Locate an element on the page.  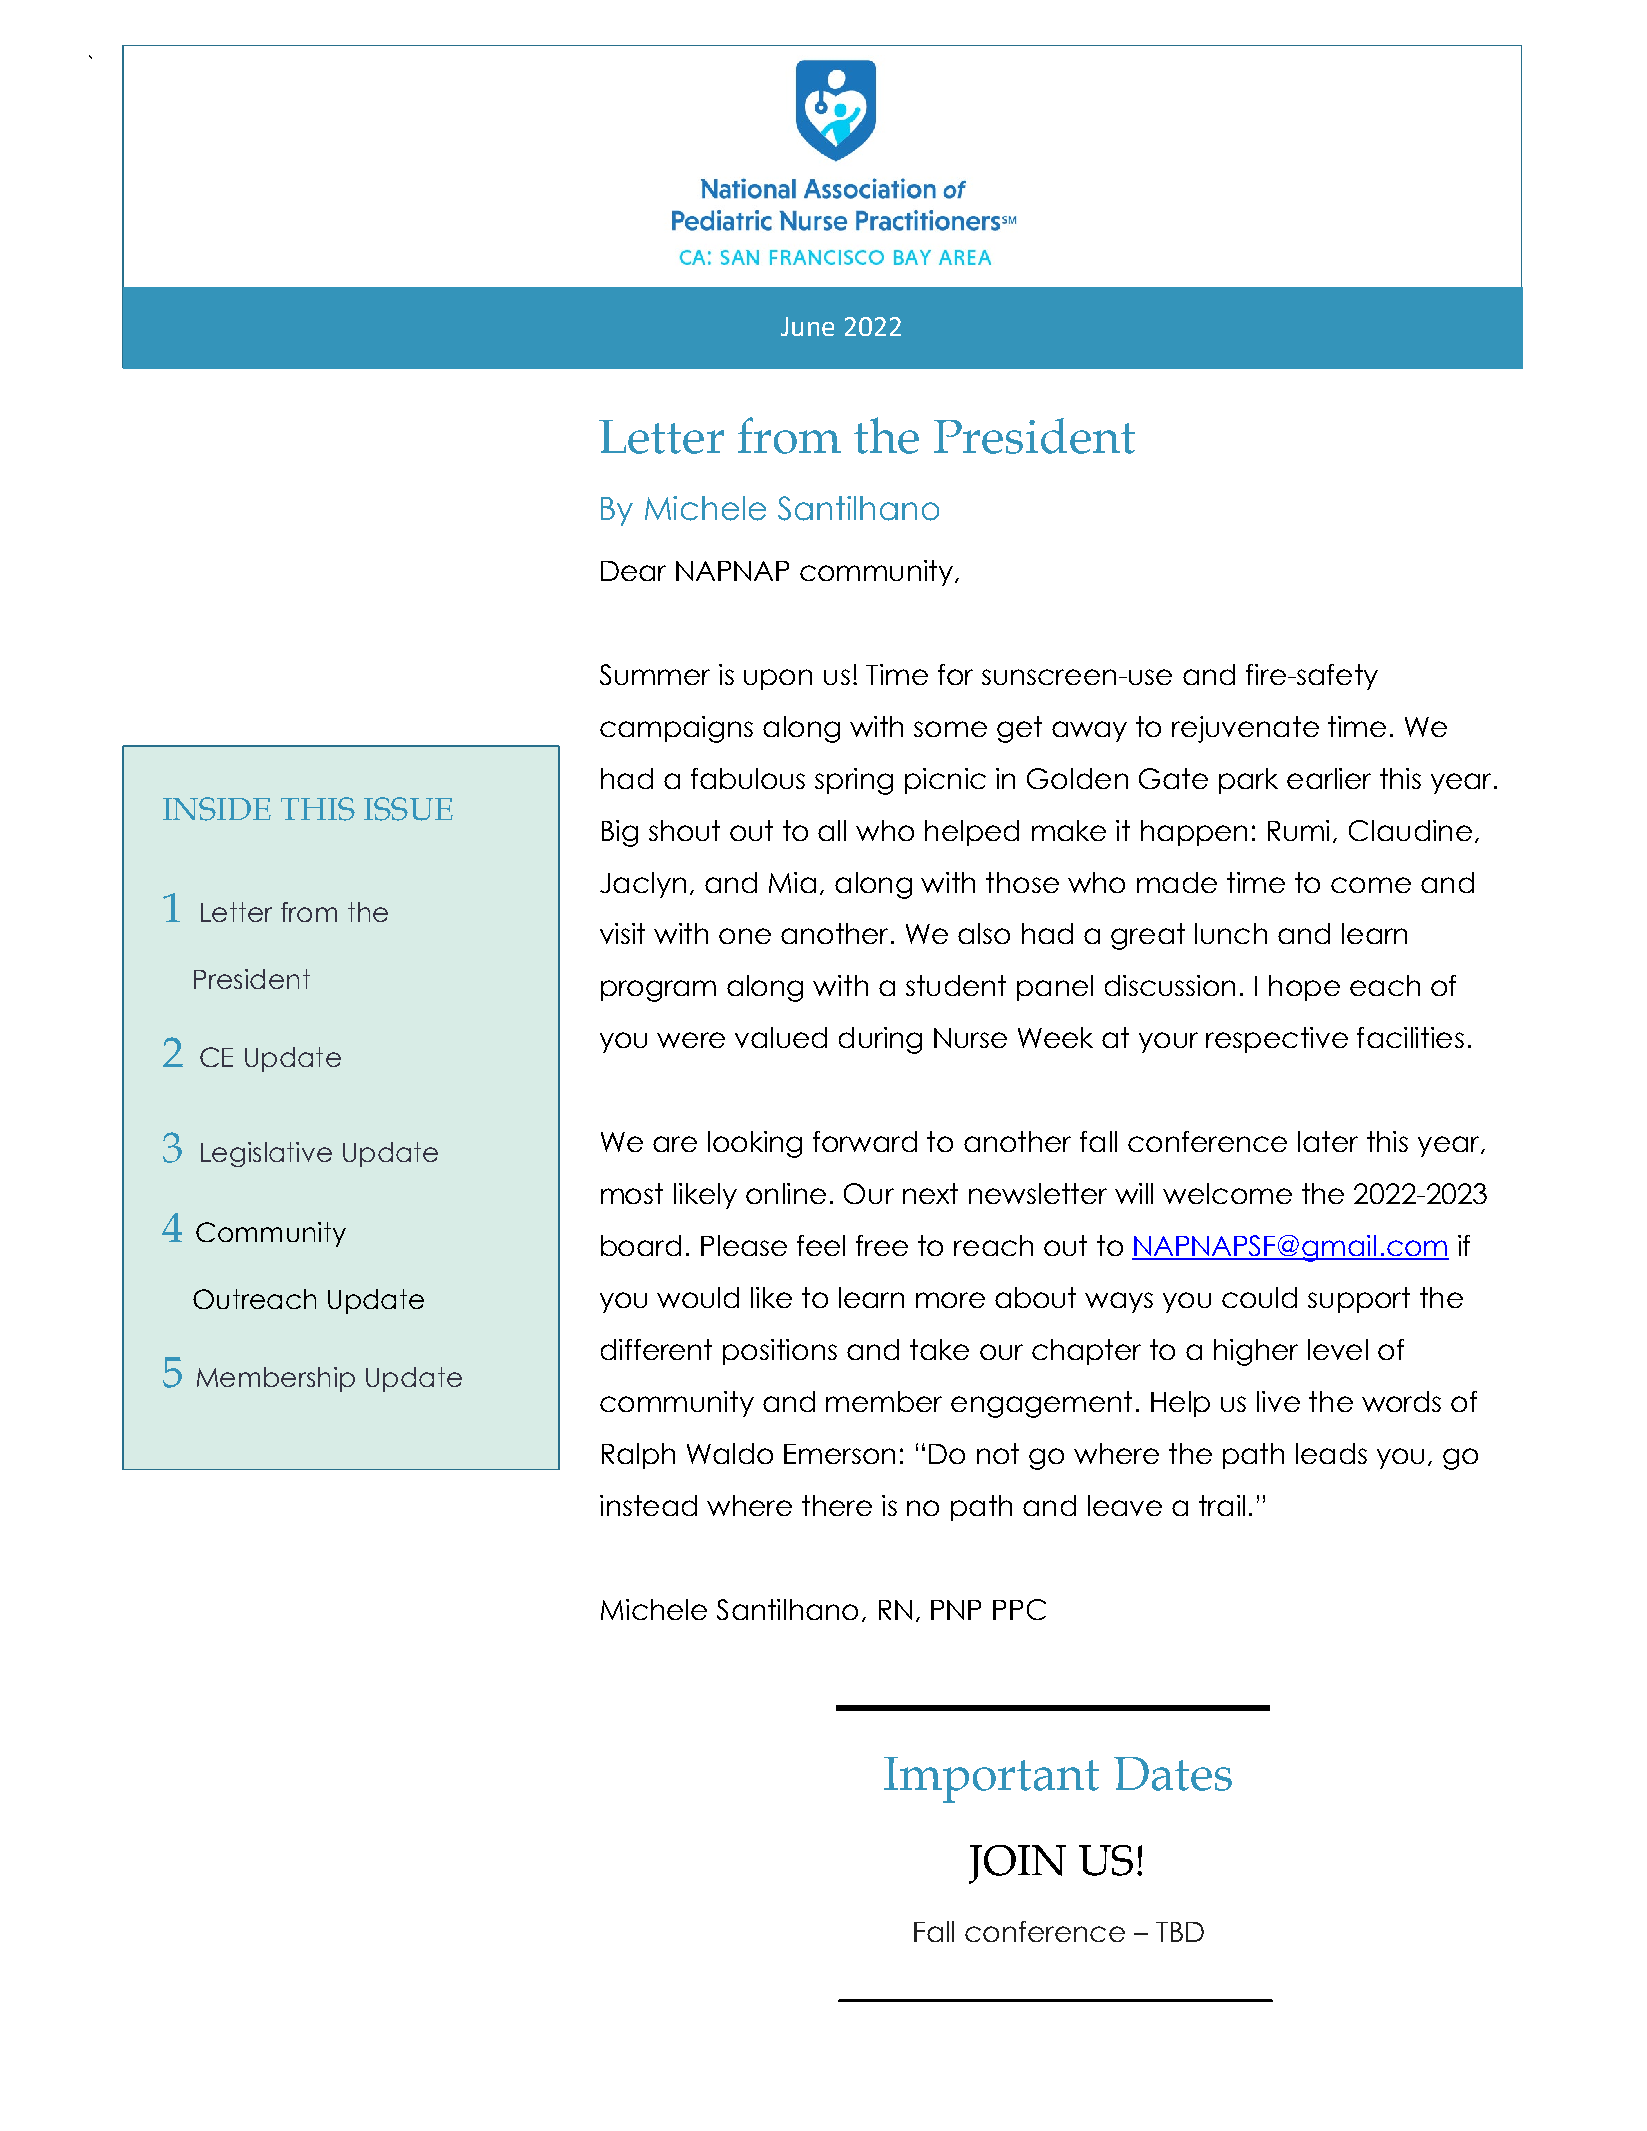
later is located at coordinates (1328, 1141).
